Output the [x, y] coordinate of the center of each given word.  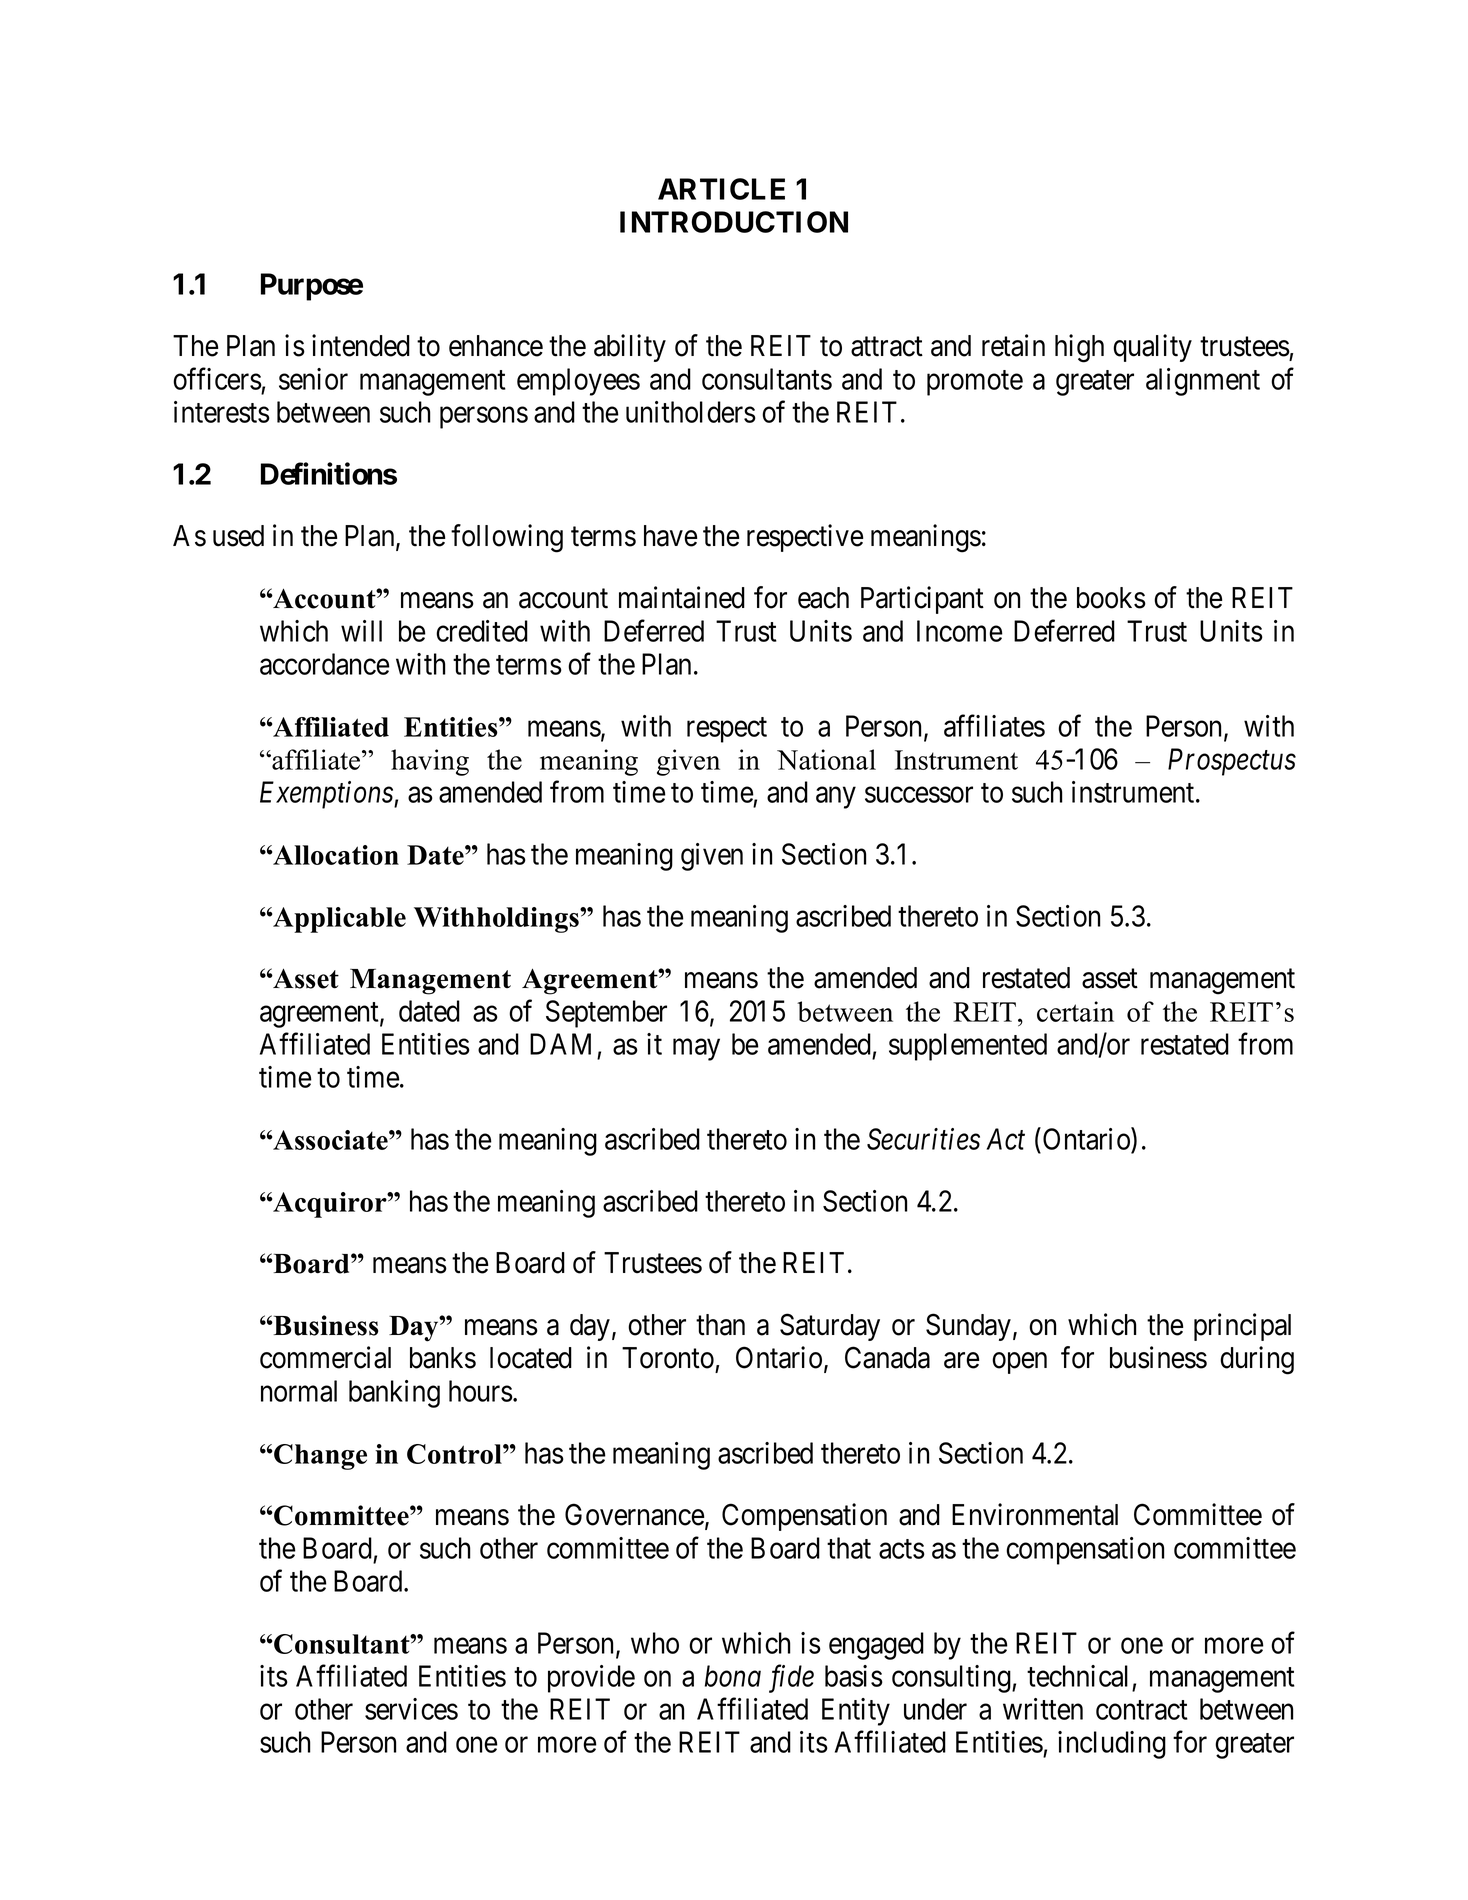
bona [733, 1676]
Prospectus [1232, 762]
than [720, 1325]
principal [1242, 1327]
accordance [325, 664]
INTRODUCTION [734, 222]
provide [591, 1679]
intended [361, 345]
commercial [325, 1357]
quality [1152, 348]
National [826, 759]
